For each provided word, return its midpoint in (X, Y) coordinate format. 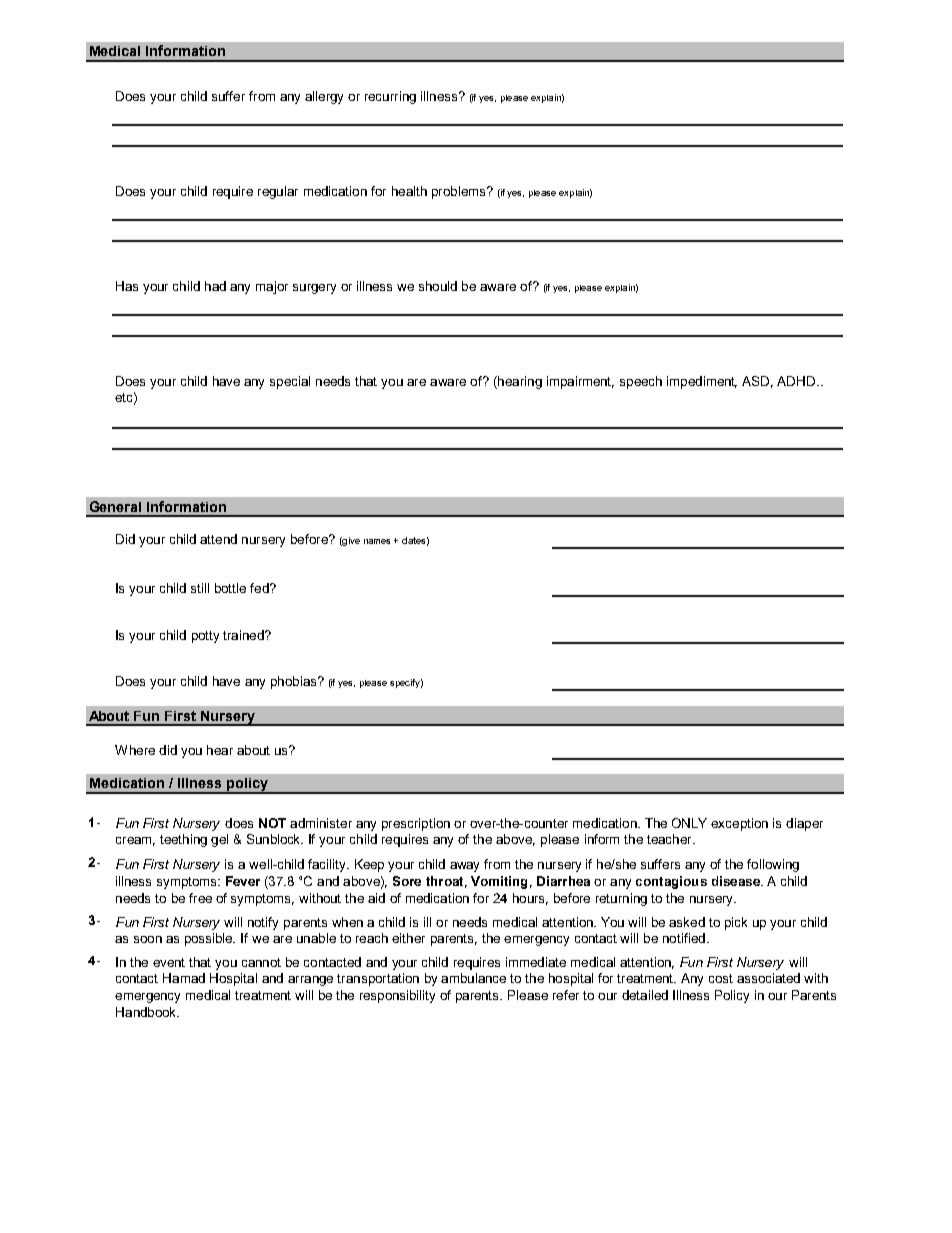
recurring (390, 97)
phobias (295, 682)
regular (278, 192)
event (169, 962)
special (290, 382)
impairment (580, 382)
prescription (416, 824)
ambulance (473, 978)
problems (460, 192)
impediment (702, 382)
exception (739, 824)
